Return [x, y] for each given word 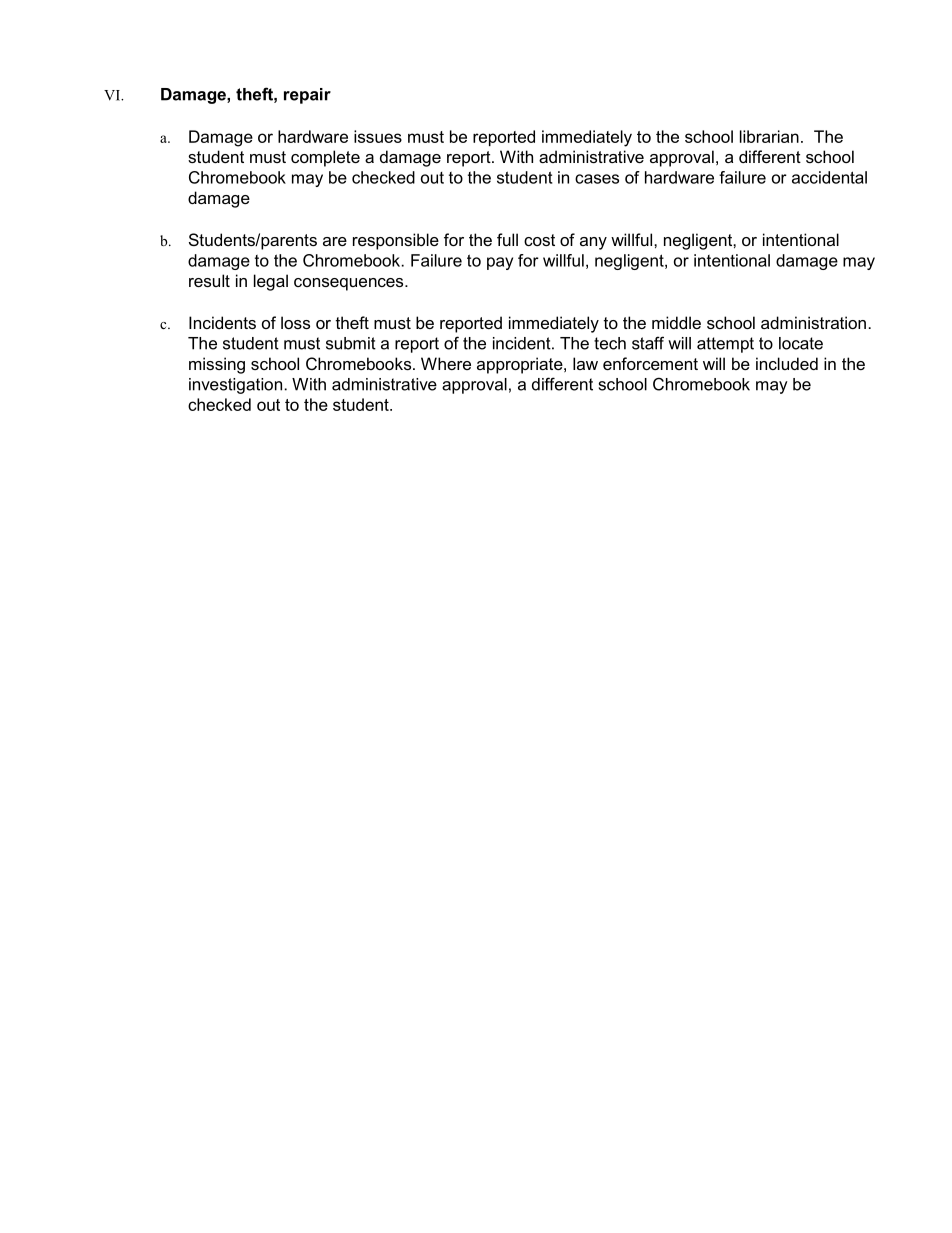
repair [307, 96]
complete [325, 158]
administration [813, 322]
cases [597, 179]
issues [378, 136]
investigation [235, 386]
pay [500, 263]
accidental [829, 177]
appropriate [521, 365]
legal [271, 282]
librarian [769, 136]
